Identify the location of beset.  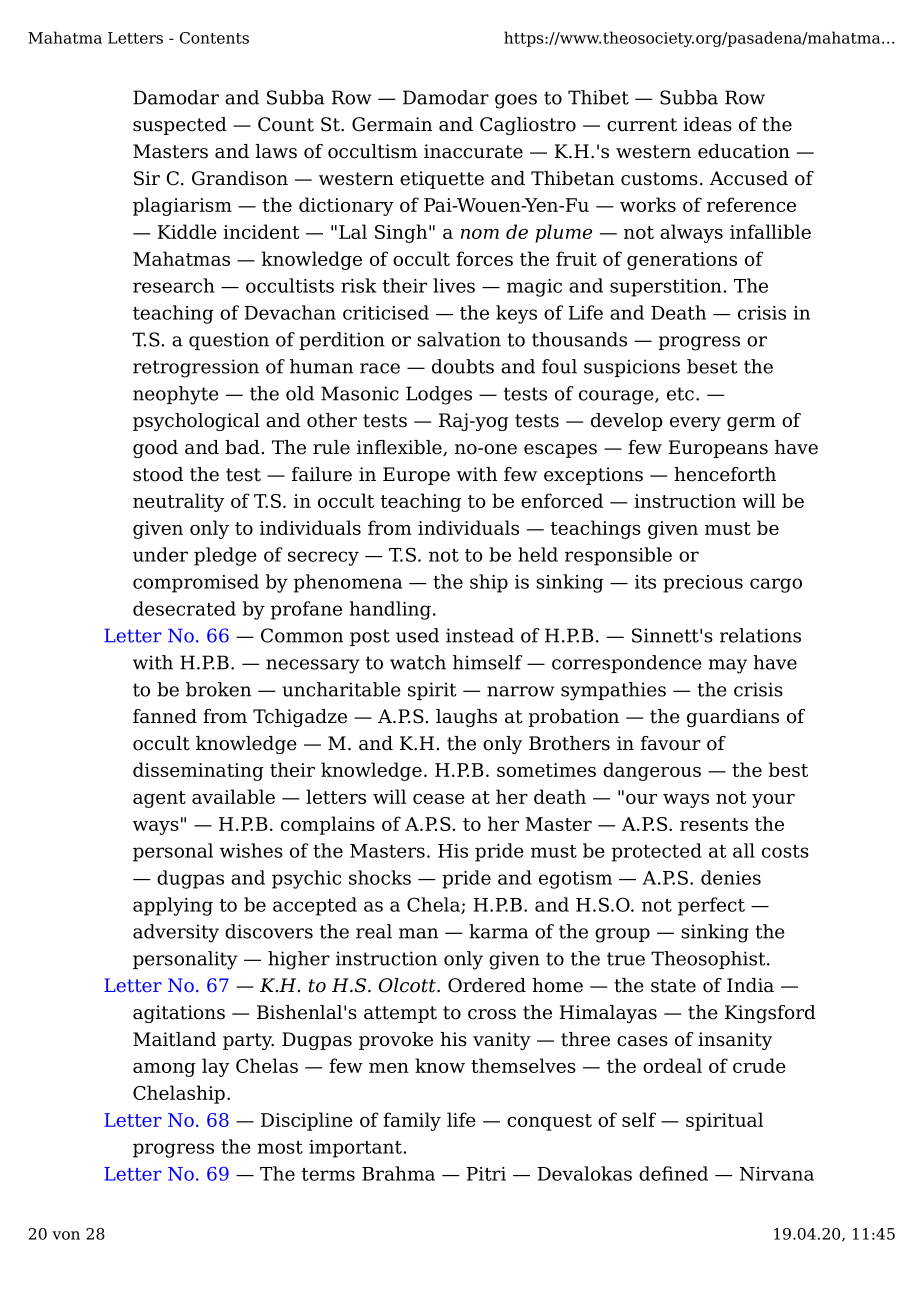
(712, 366).
